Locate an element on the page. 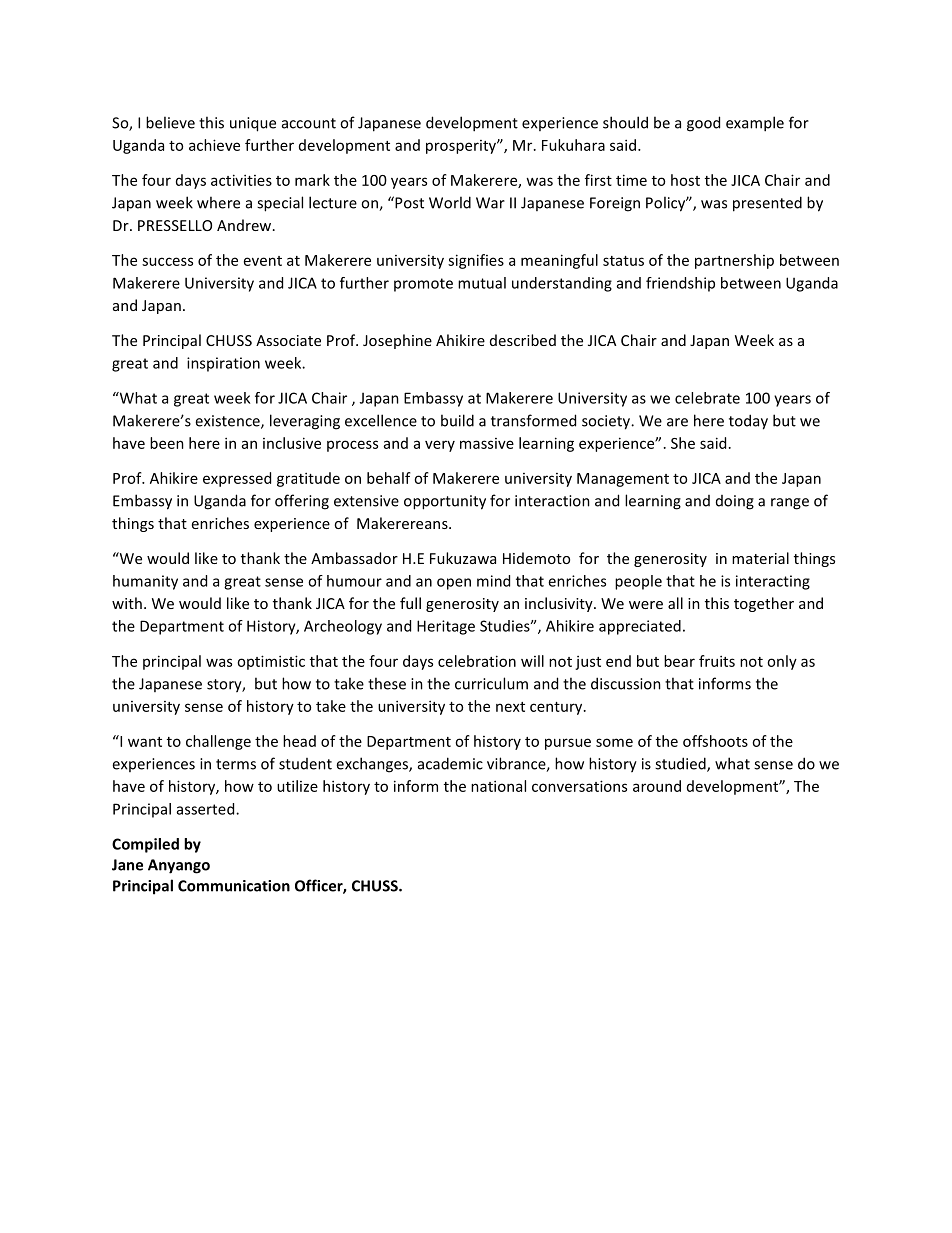 The height and width of the page is (1233, 952). World is located at coordinates (450, 202).
